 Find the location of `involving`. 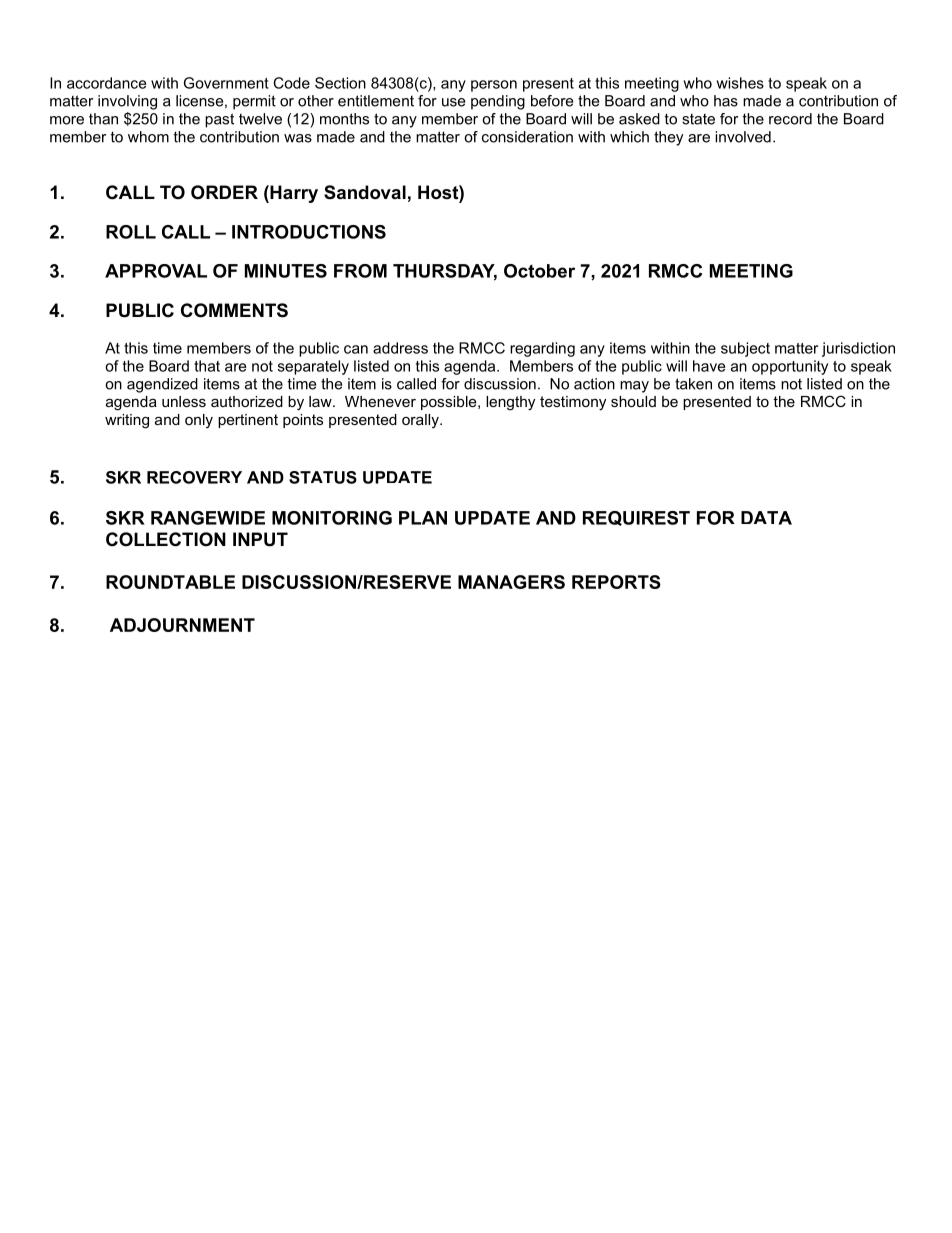

involving is located at coordinates (127, 102).
